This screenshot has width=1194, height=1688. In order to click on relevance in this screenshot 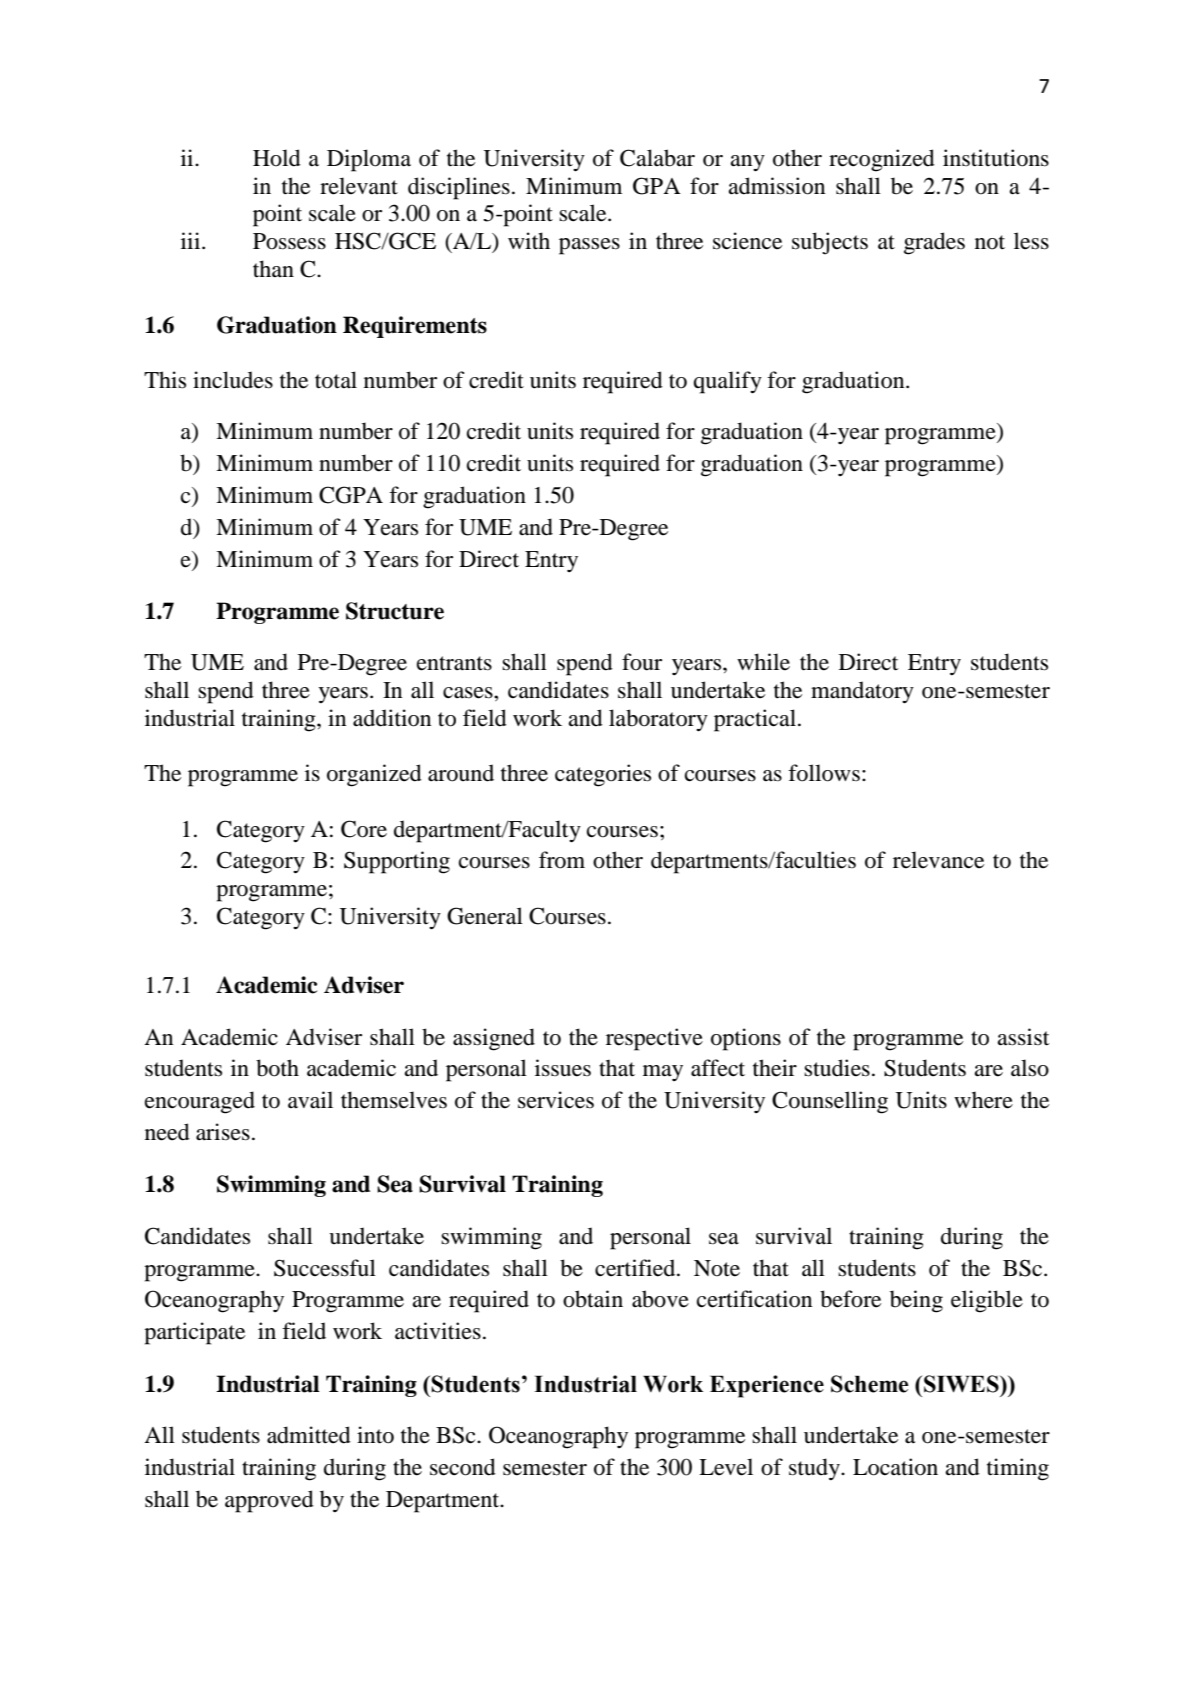, I will do `click(938, 860)`.
